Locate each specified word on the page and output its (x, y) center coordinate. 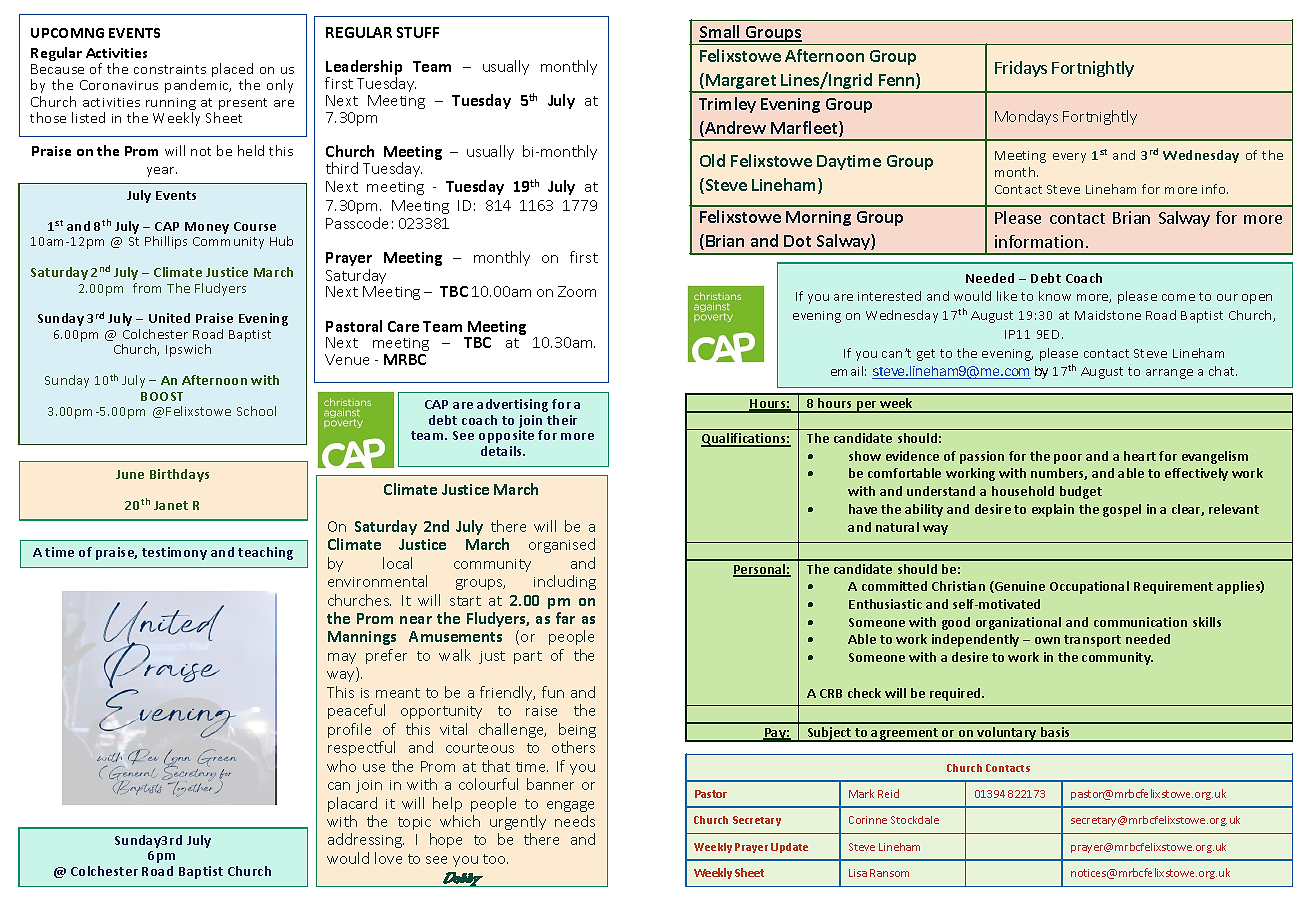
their (562, 420)
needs (575, 821)
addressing (366, 840)
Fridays (1021, 69)
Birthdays (179, 475)
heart (1140, 456)
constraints (170, 69)
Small (721, 33)
